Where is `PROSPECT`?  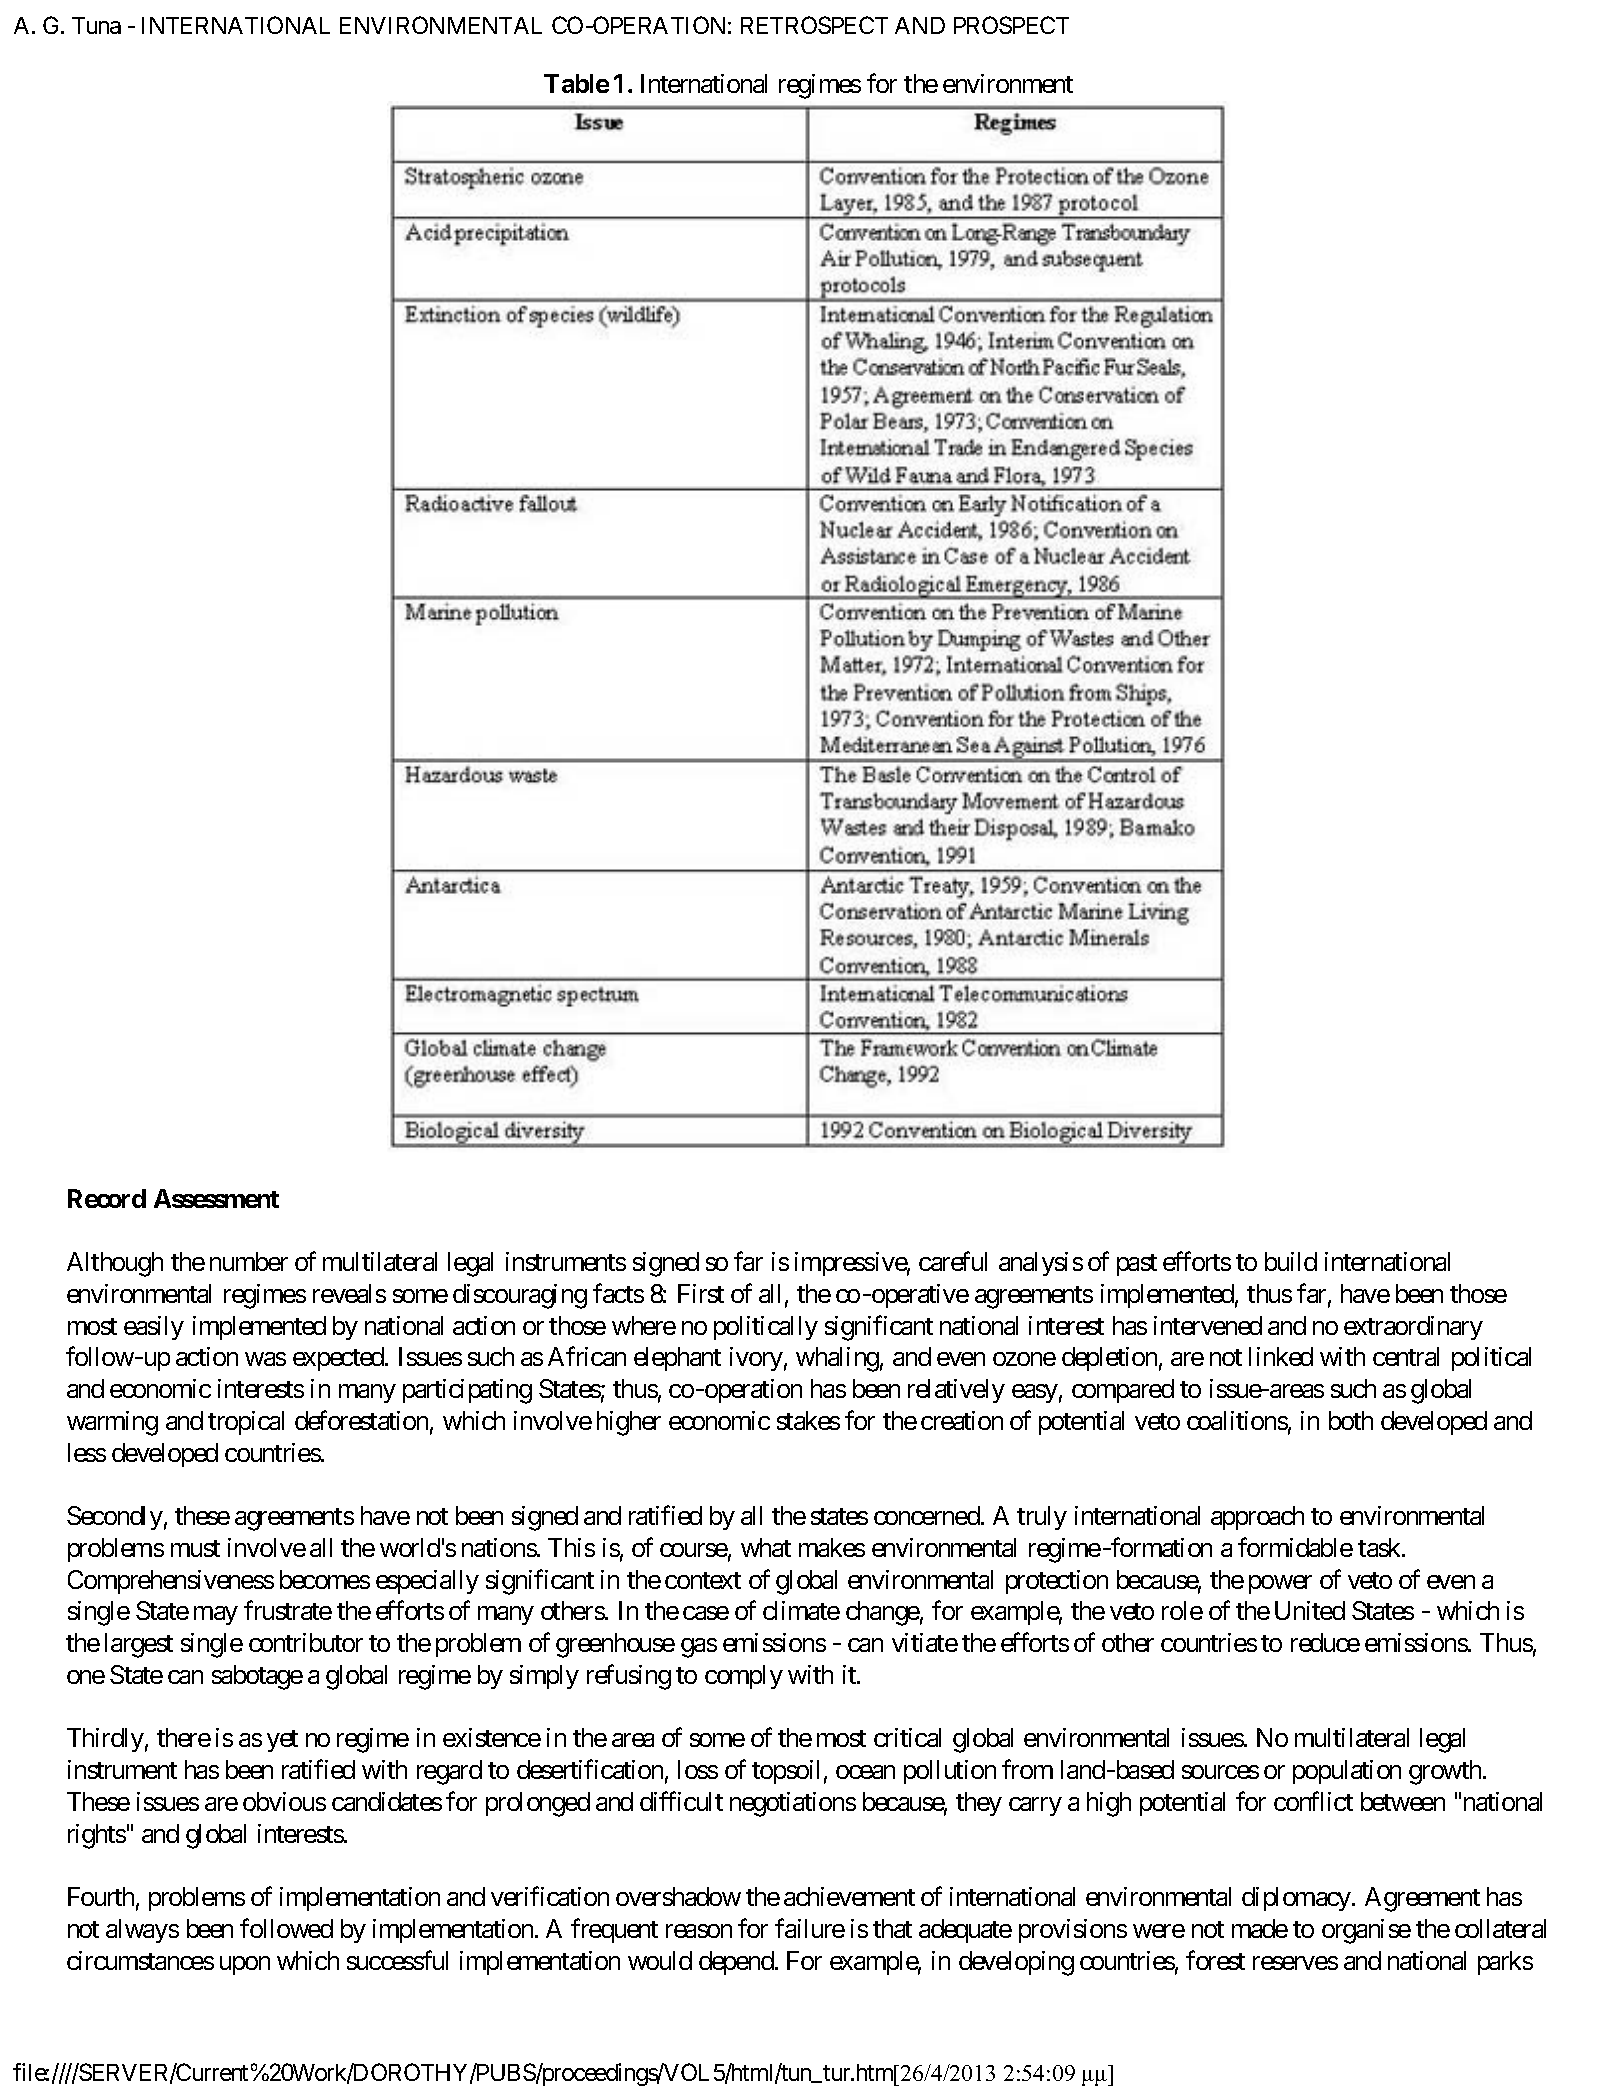
PROSPECT is located at coordinates (1011, 25).
